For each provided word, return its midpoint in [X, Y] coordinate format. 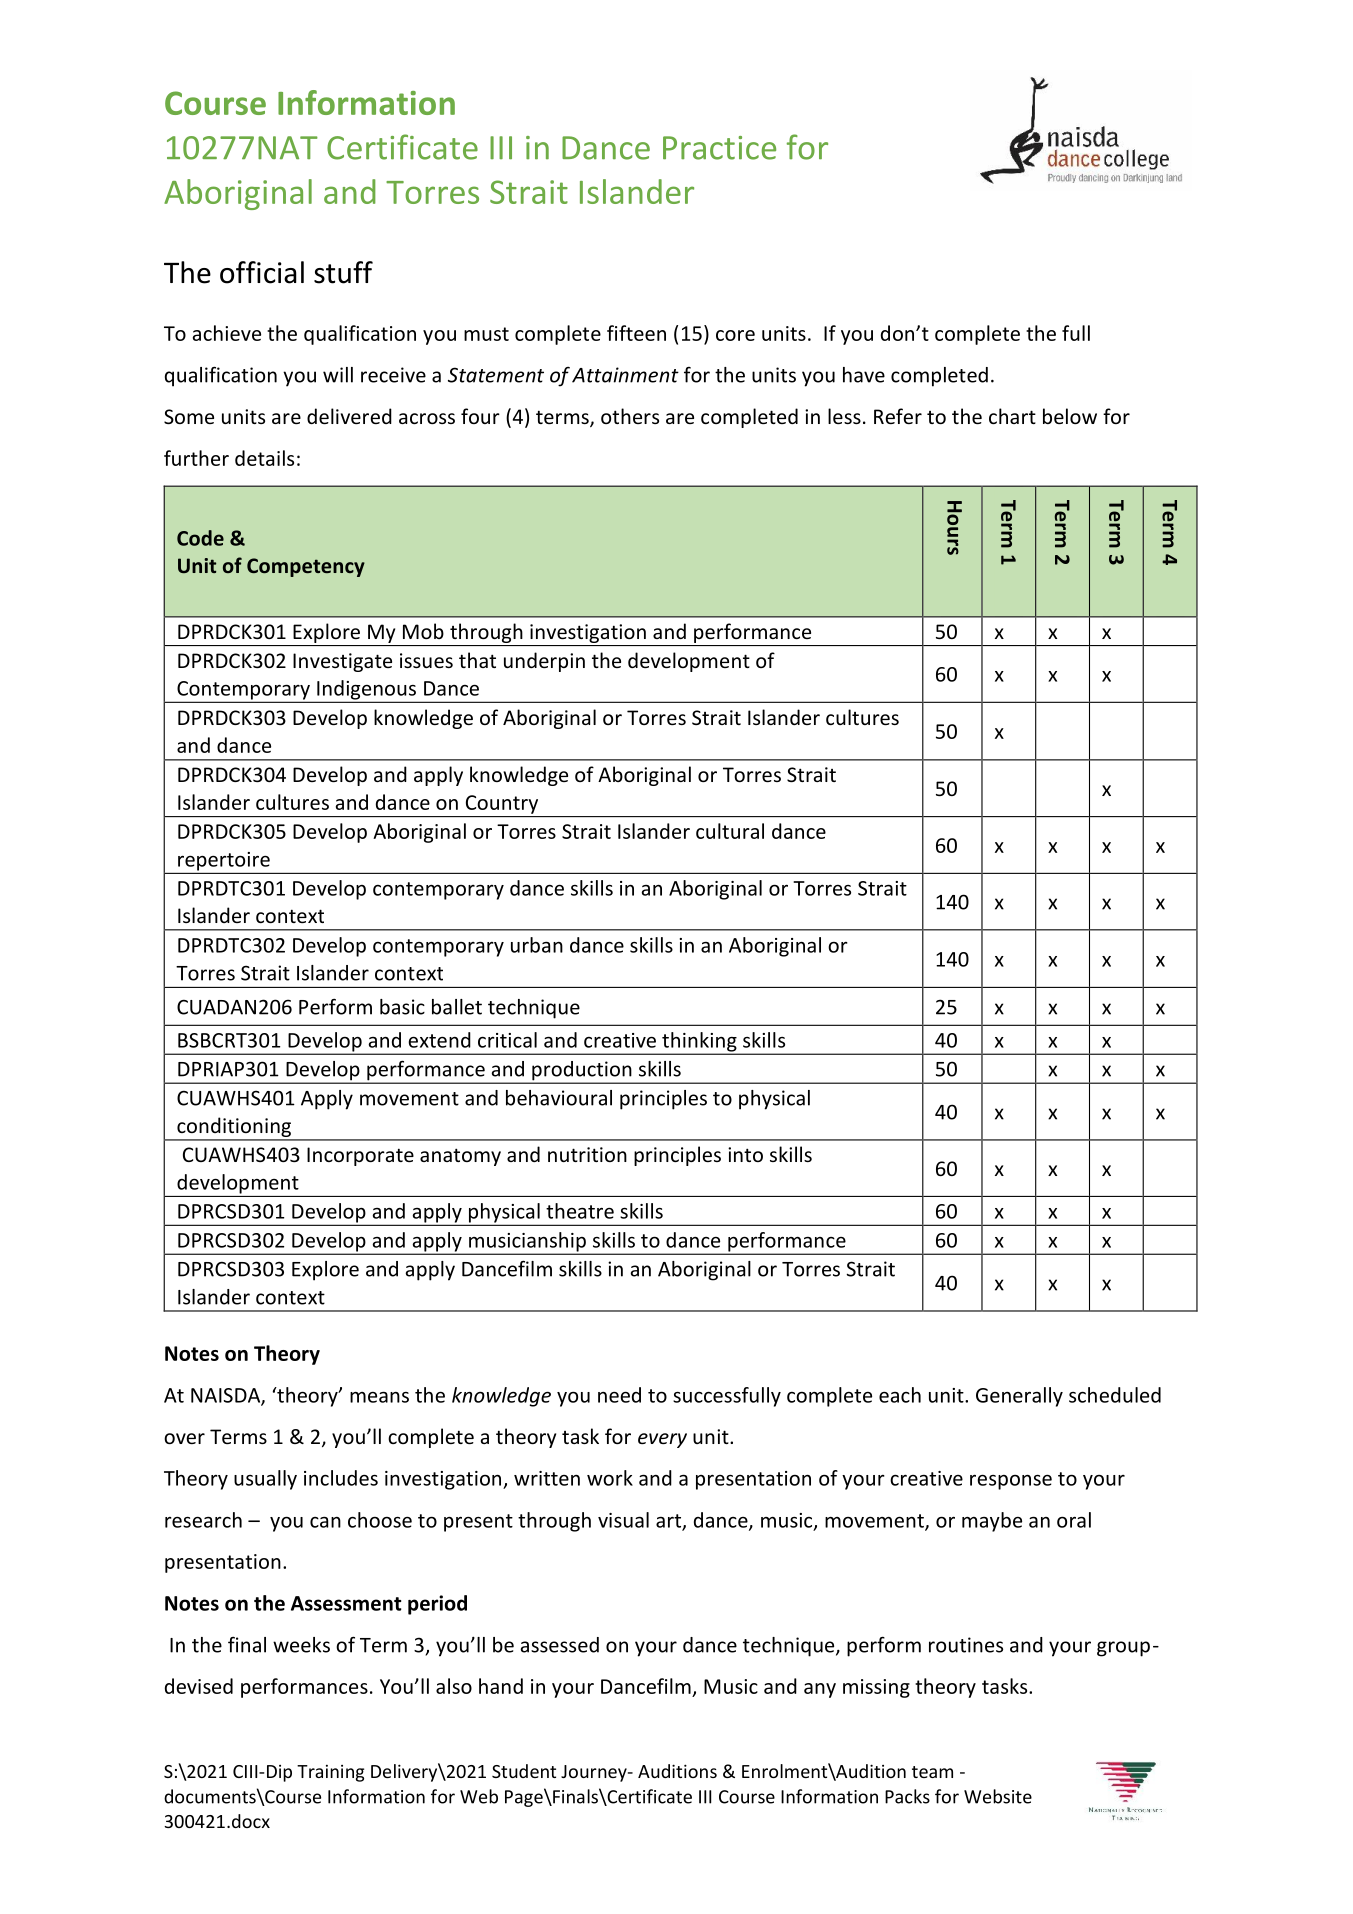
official [262, 272]
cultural [730, 831]
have [864, 375]
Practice [719, 148]
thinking [699, 1043]
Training [330, 1773]
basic [402, 1007]
